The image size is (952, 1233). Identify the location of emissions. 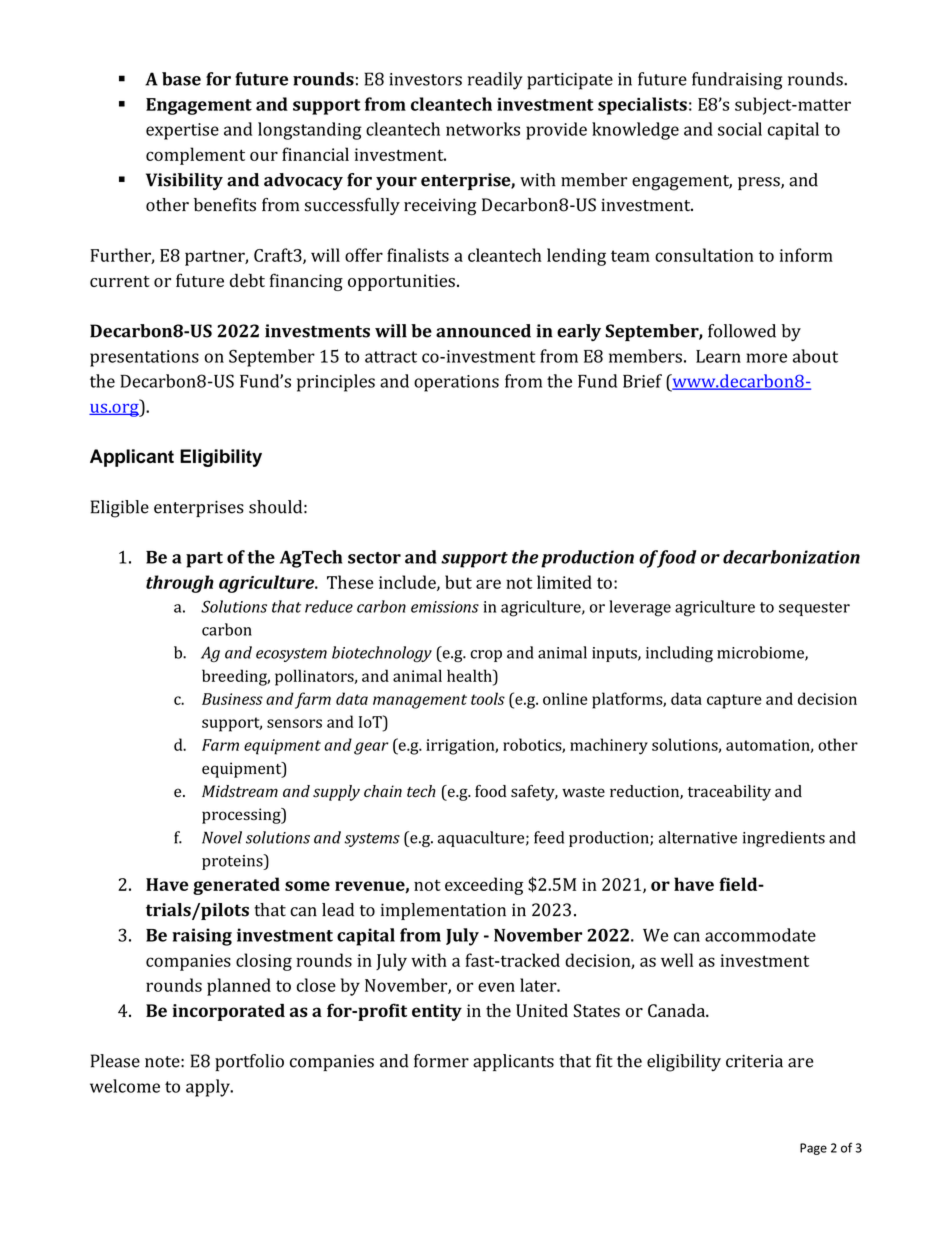
(445, 607).
